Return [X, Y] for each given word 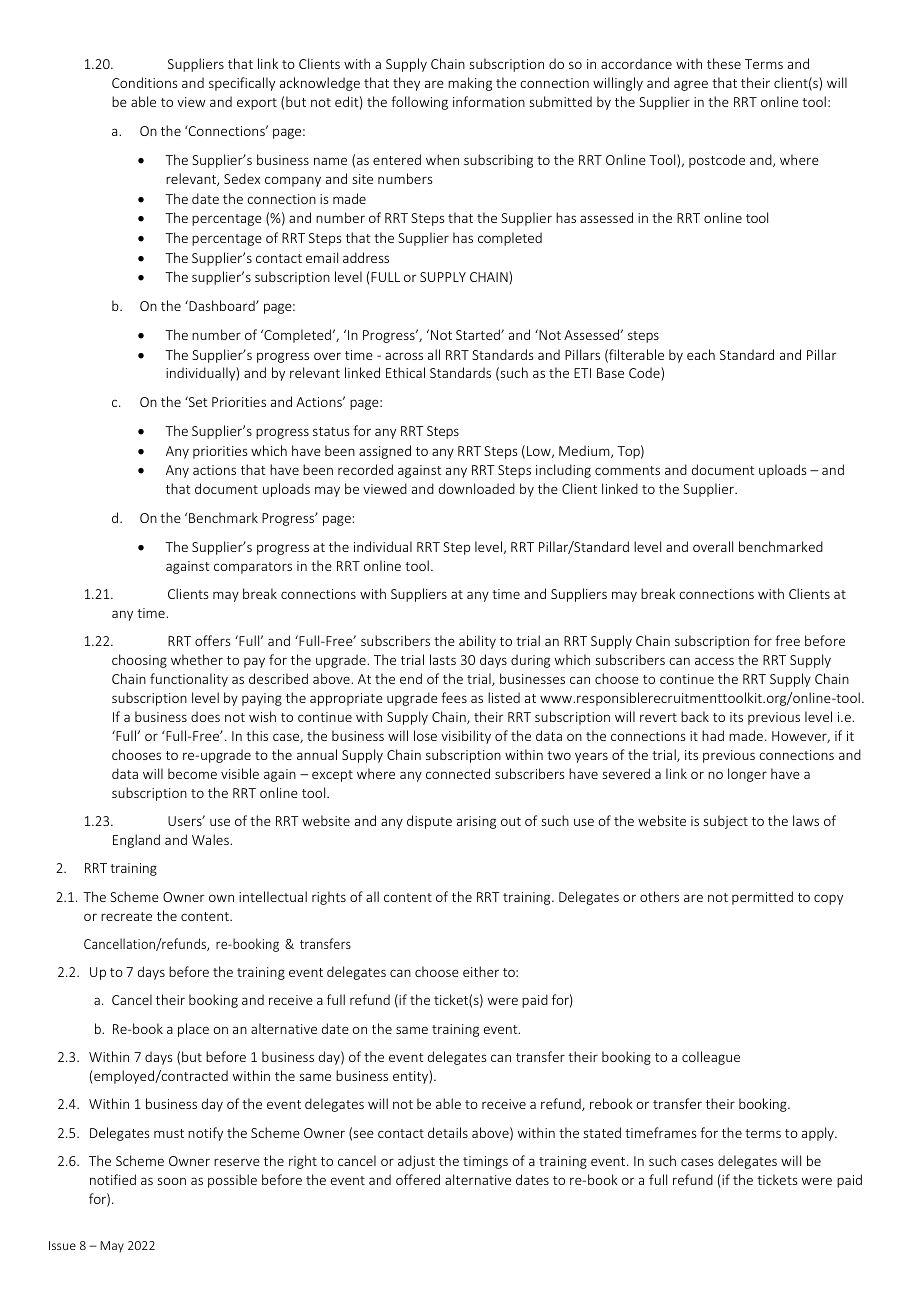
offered [418, 1179]
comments [627, 470]
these [724, 63]
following [419, 103]
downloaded [477, 488]
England [136, 841]
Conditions [144, 82]
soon [171, 1181]
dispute [429, 822]
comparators [253, 568]
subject [725, 822]
